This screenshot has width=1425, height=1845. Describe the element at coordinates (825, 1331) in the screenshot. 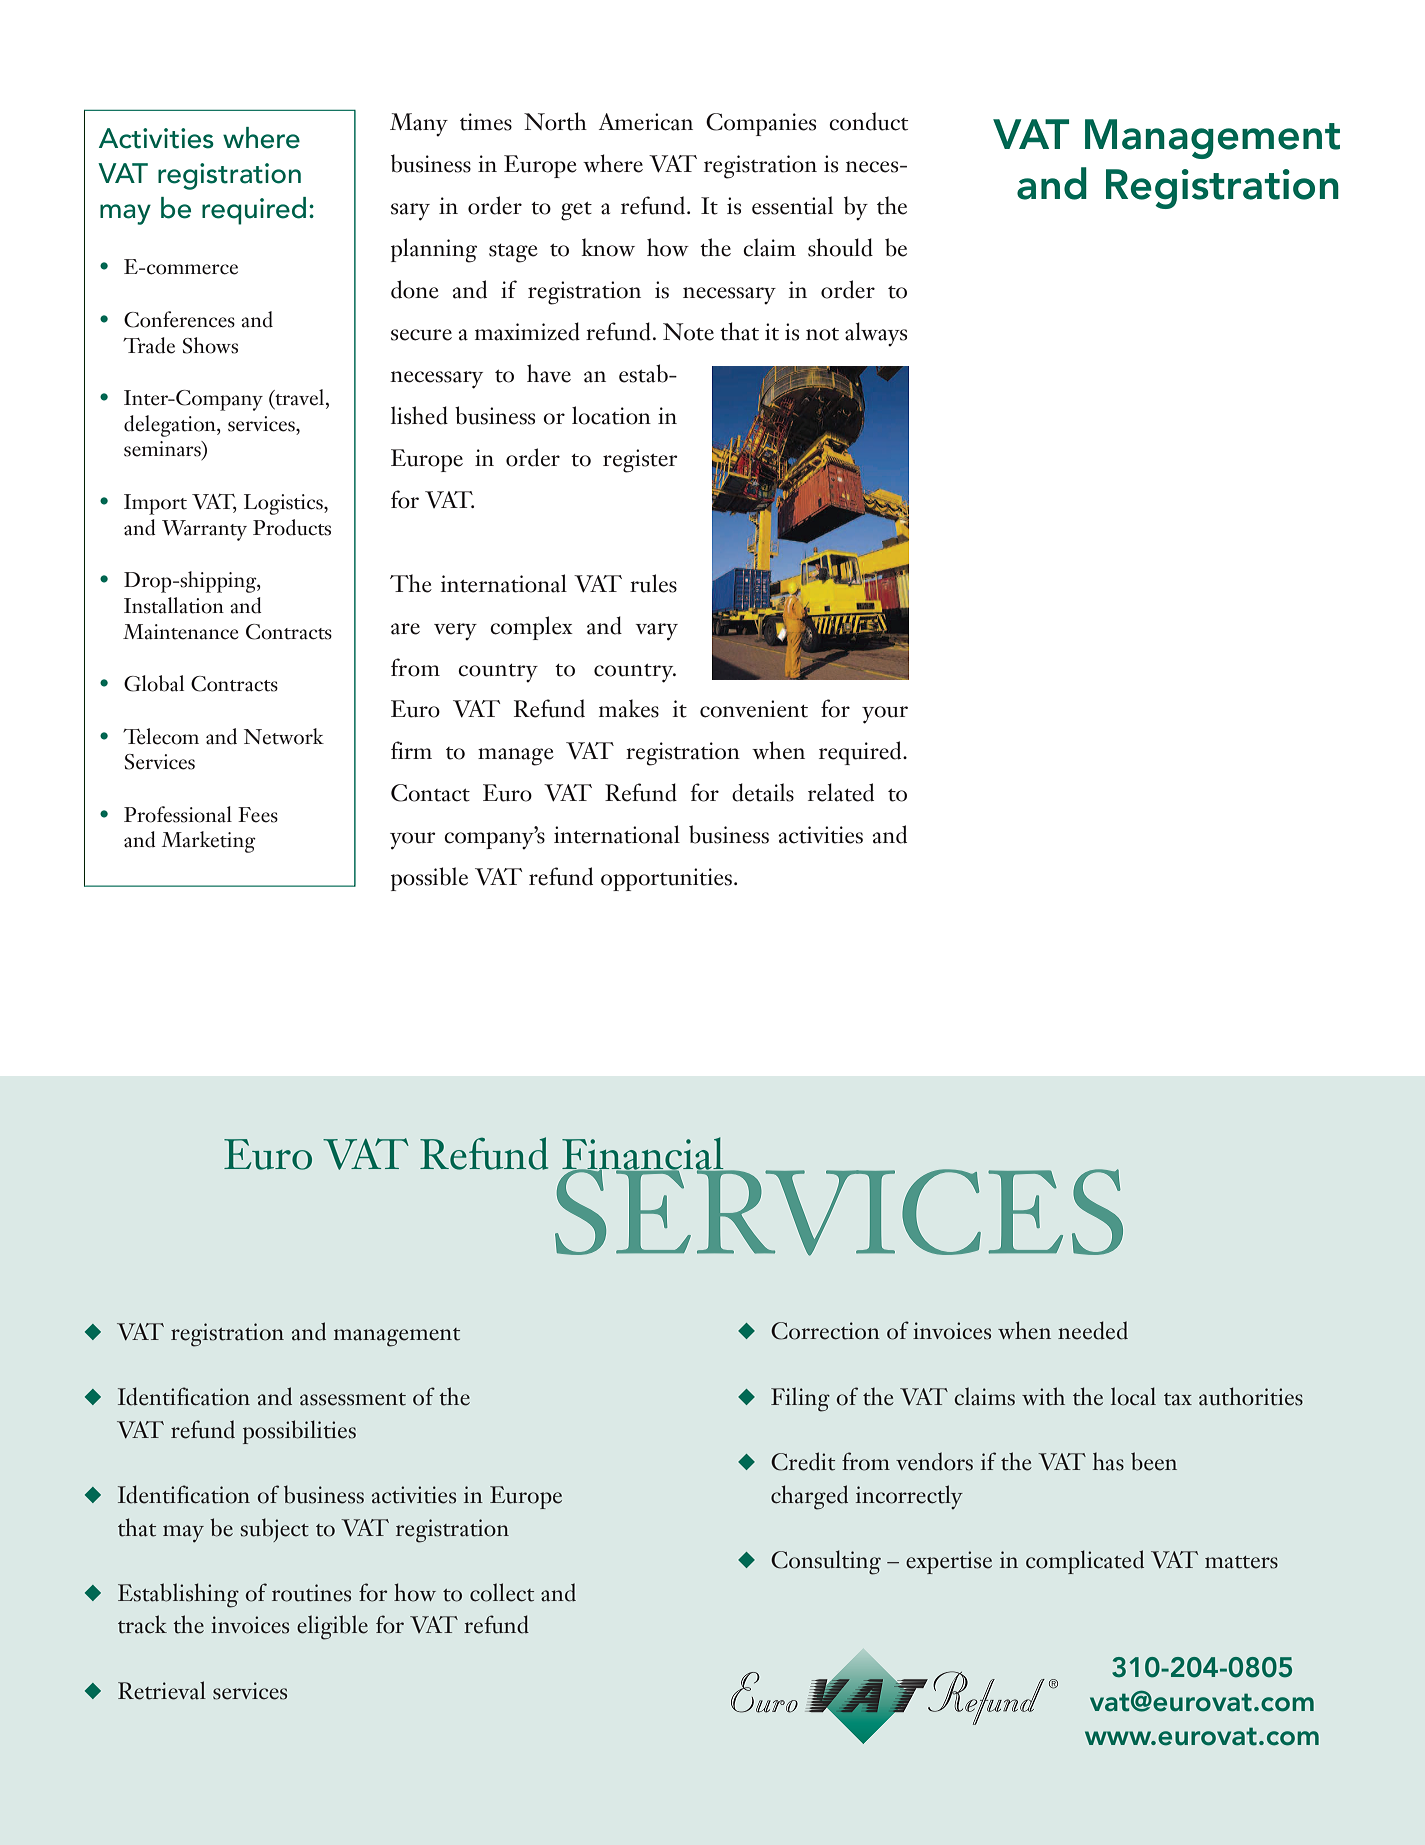

I see `Correction` at that location.
